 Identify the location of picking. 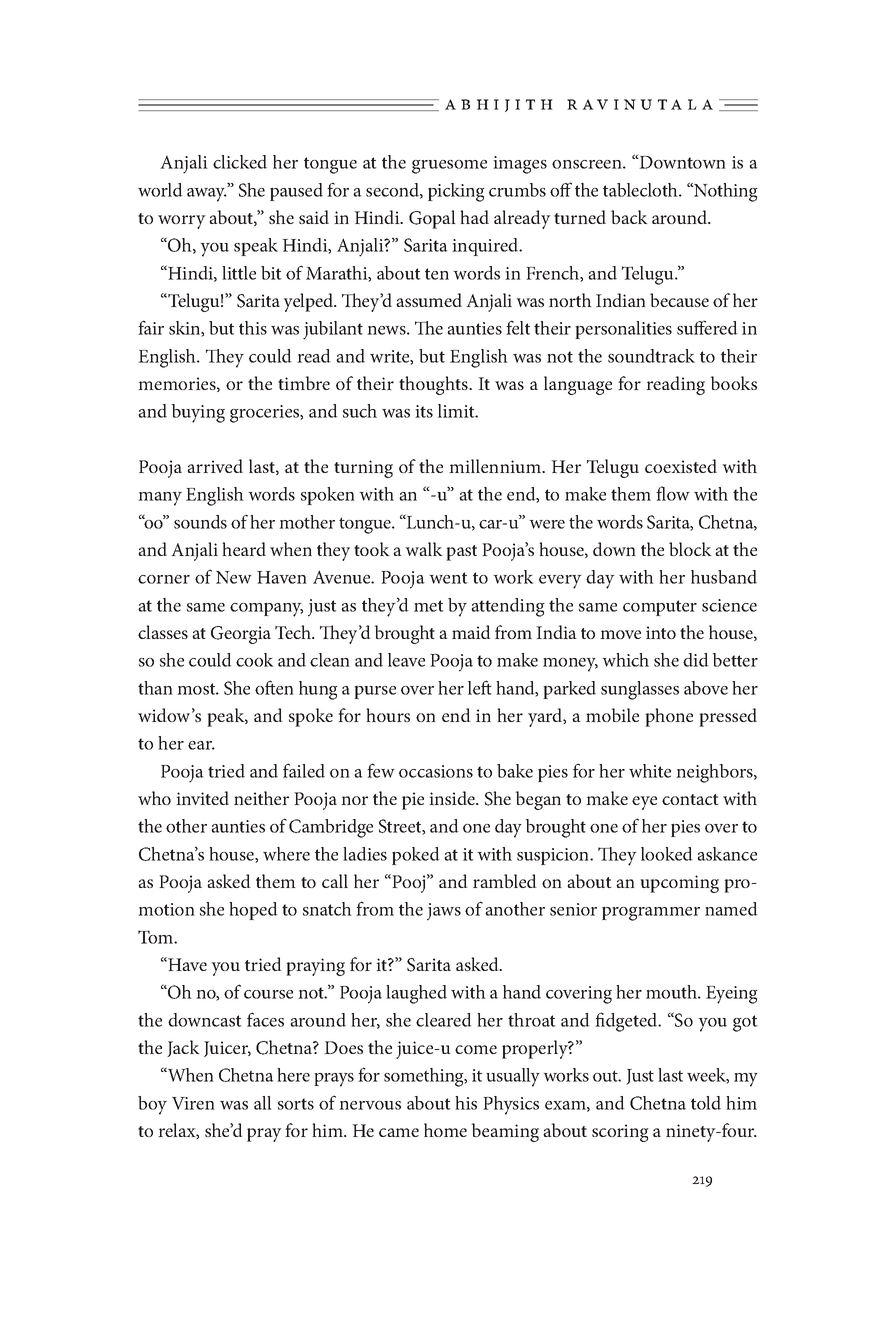
(456, 192).
